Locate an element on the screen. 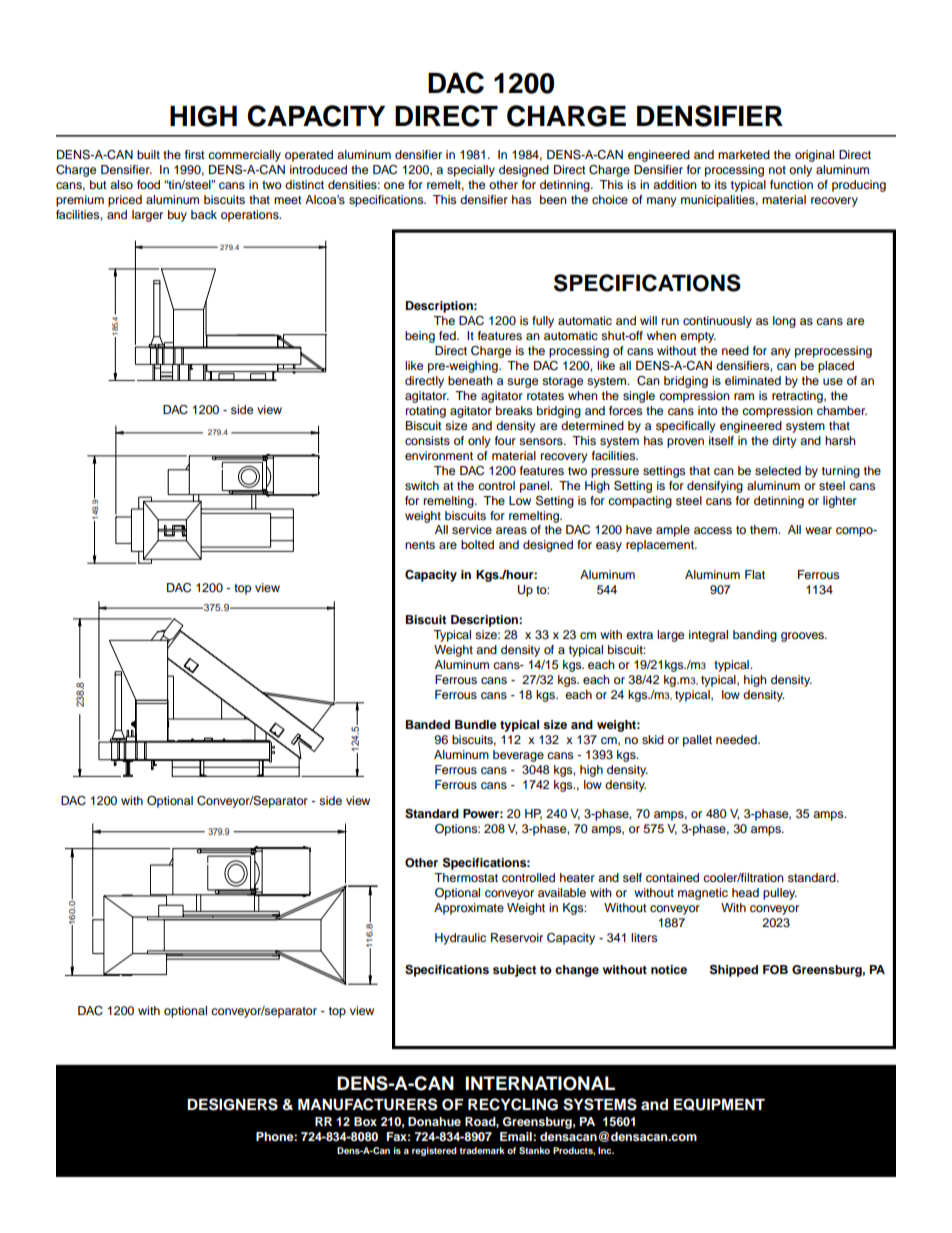  Banded is located at coordinates (428, 724).
